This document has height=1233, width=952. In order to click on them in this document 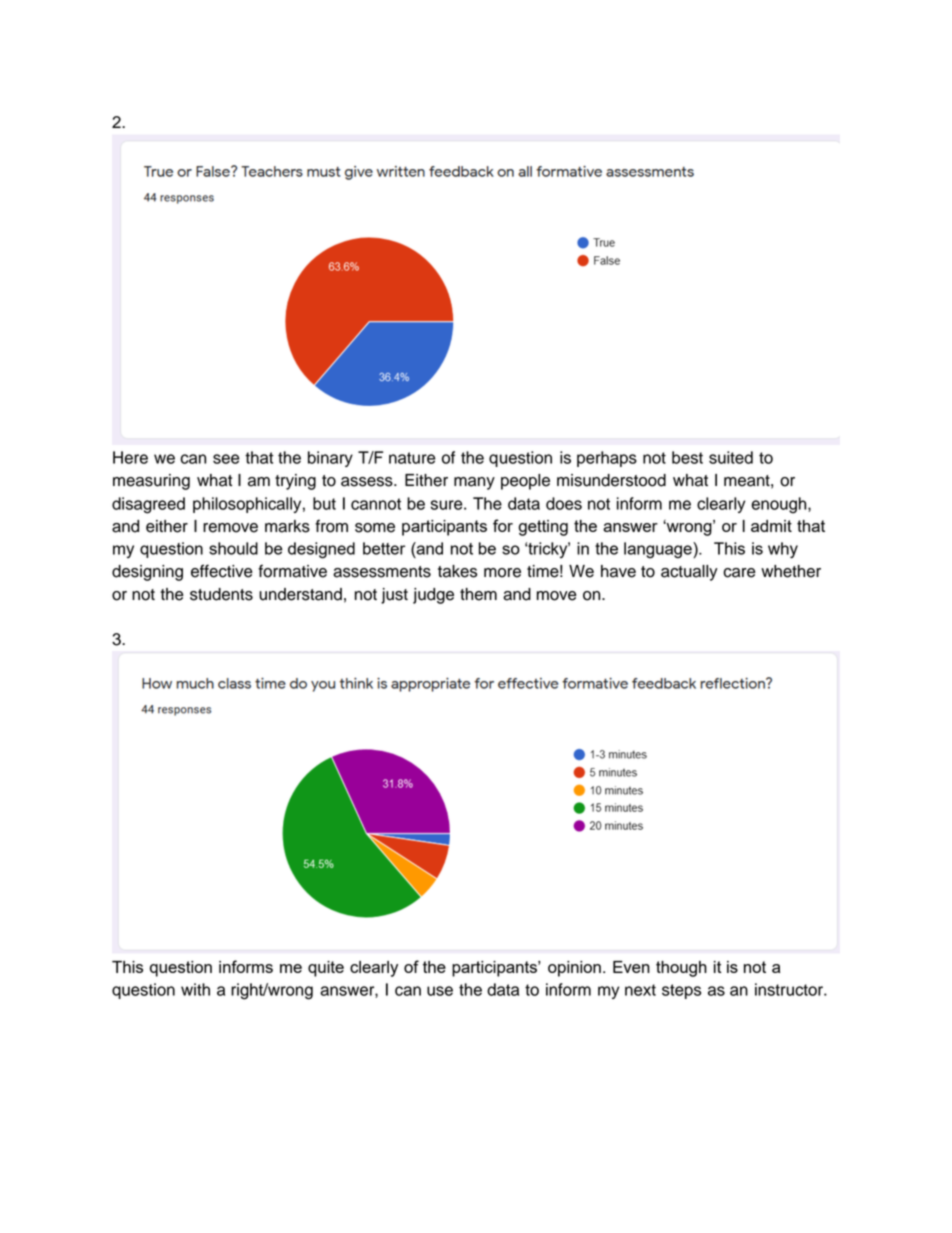, I will do `click(478, 594)`.
